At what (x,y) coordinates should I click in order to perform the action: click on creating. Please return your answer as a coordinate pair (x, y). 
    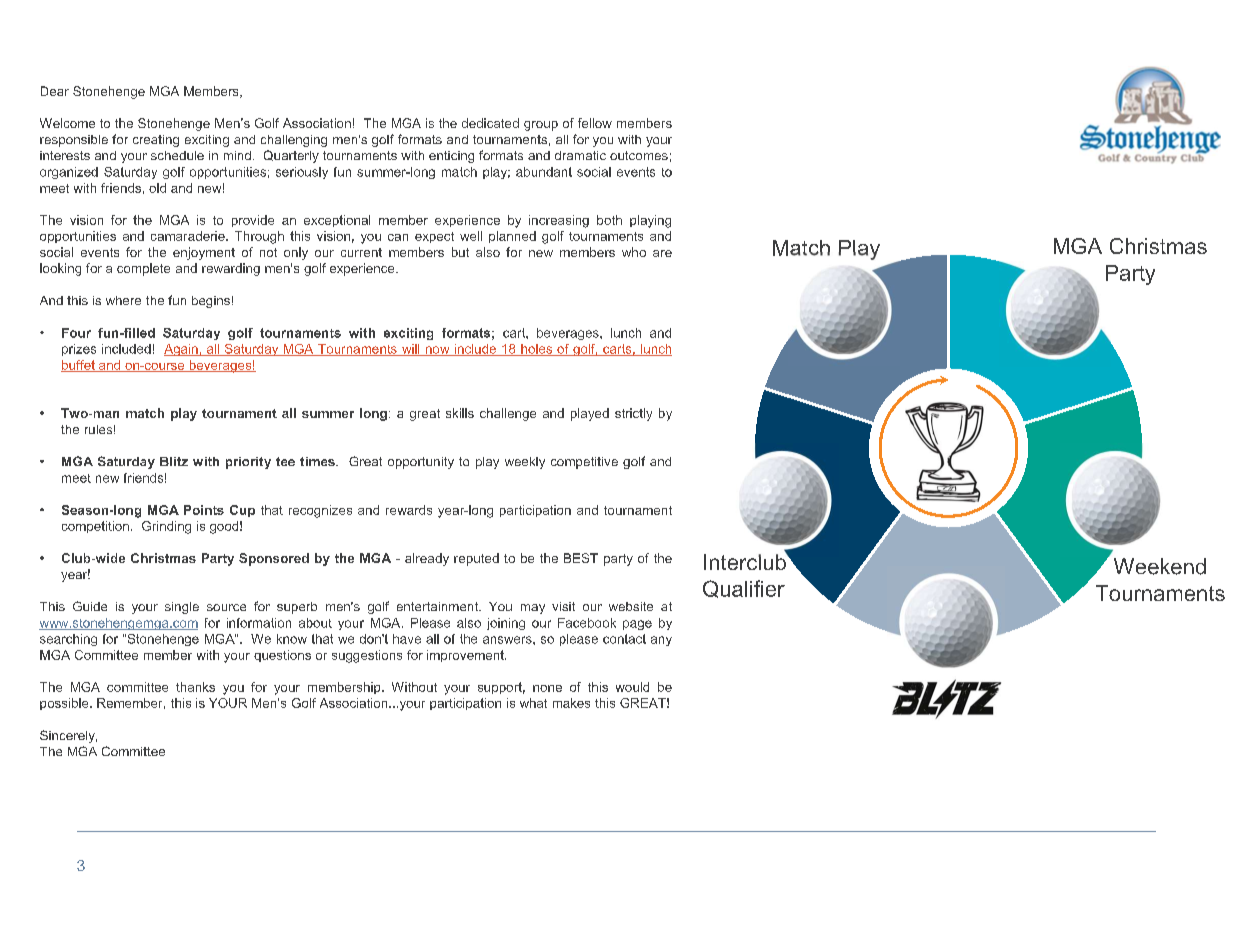
    Looking at the image, I should click on (156, 141).
